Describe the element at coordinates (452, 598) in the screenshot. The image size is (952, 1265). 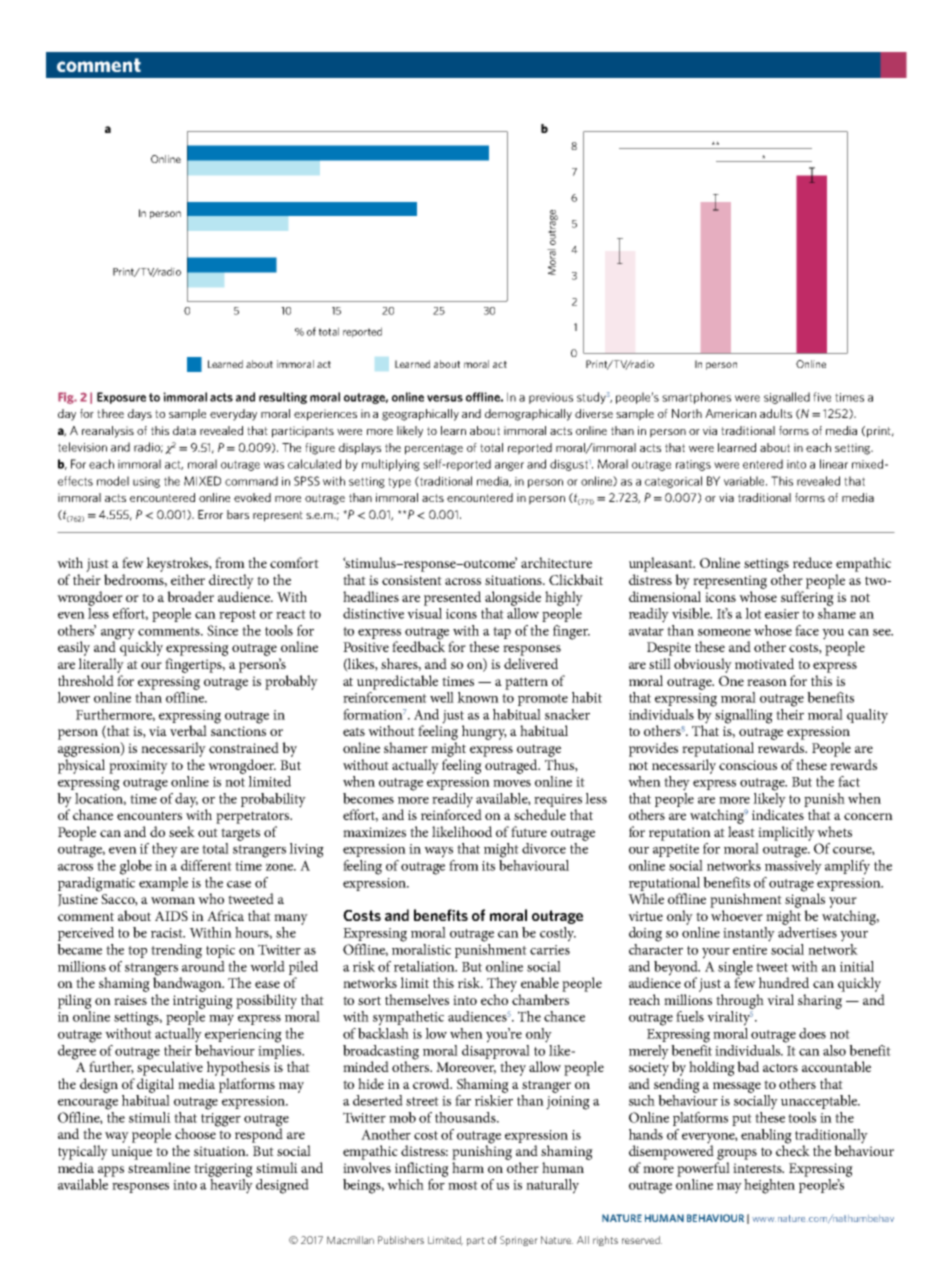
I see `presented` at that location.
